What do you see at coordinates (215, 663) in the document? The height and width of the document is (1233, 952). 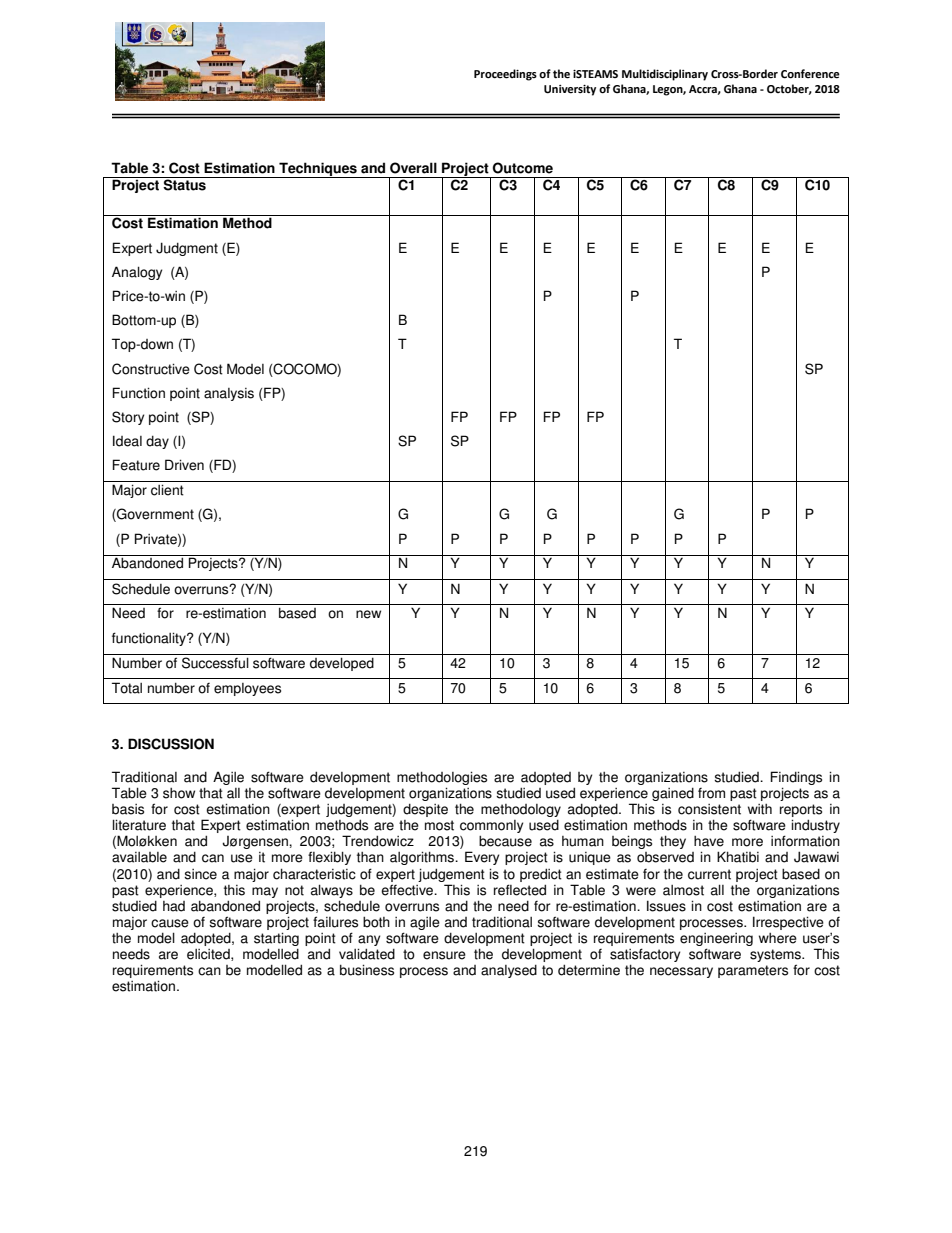 I see `Successful` at bounding box center [215, 663].
